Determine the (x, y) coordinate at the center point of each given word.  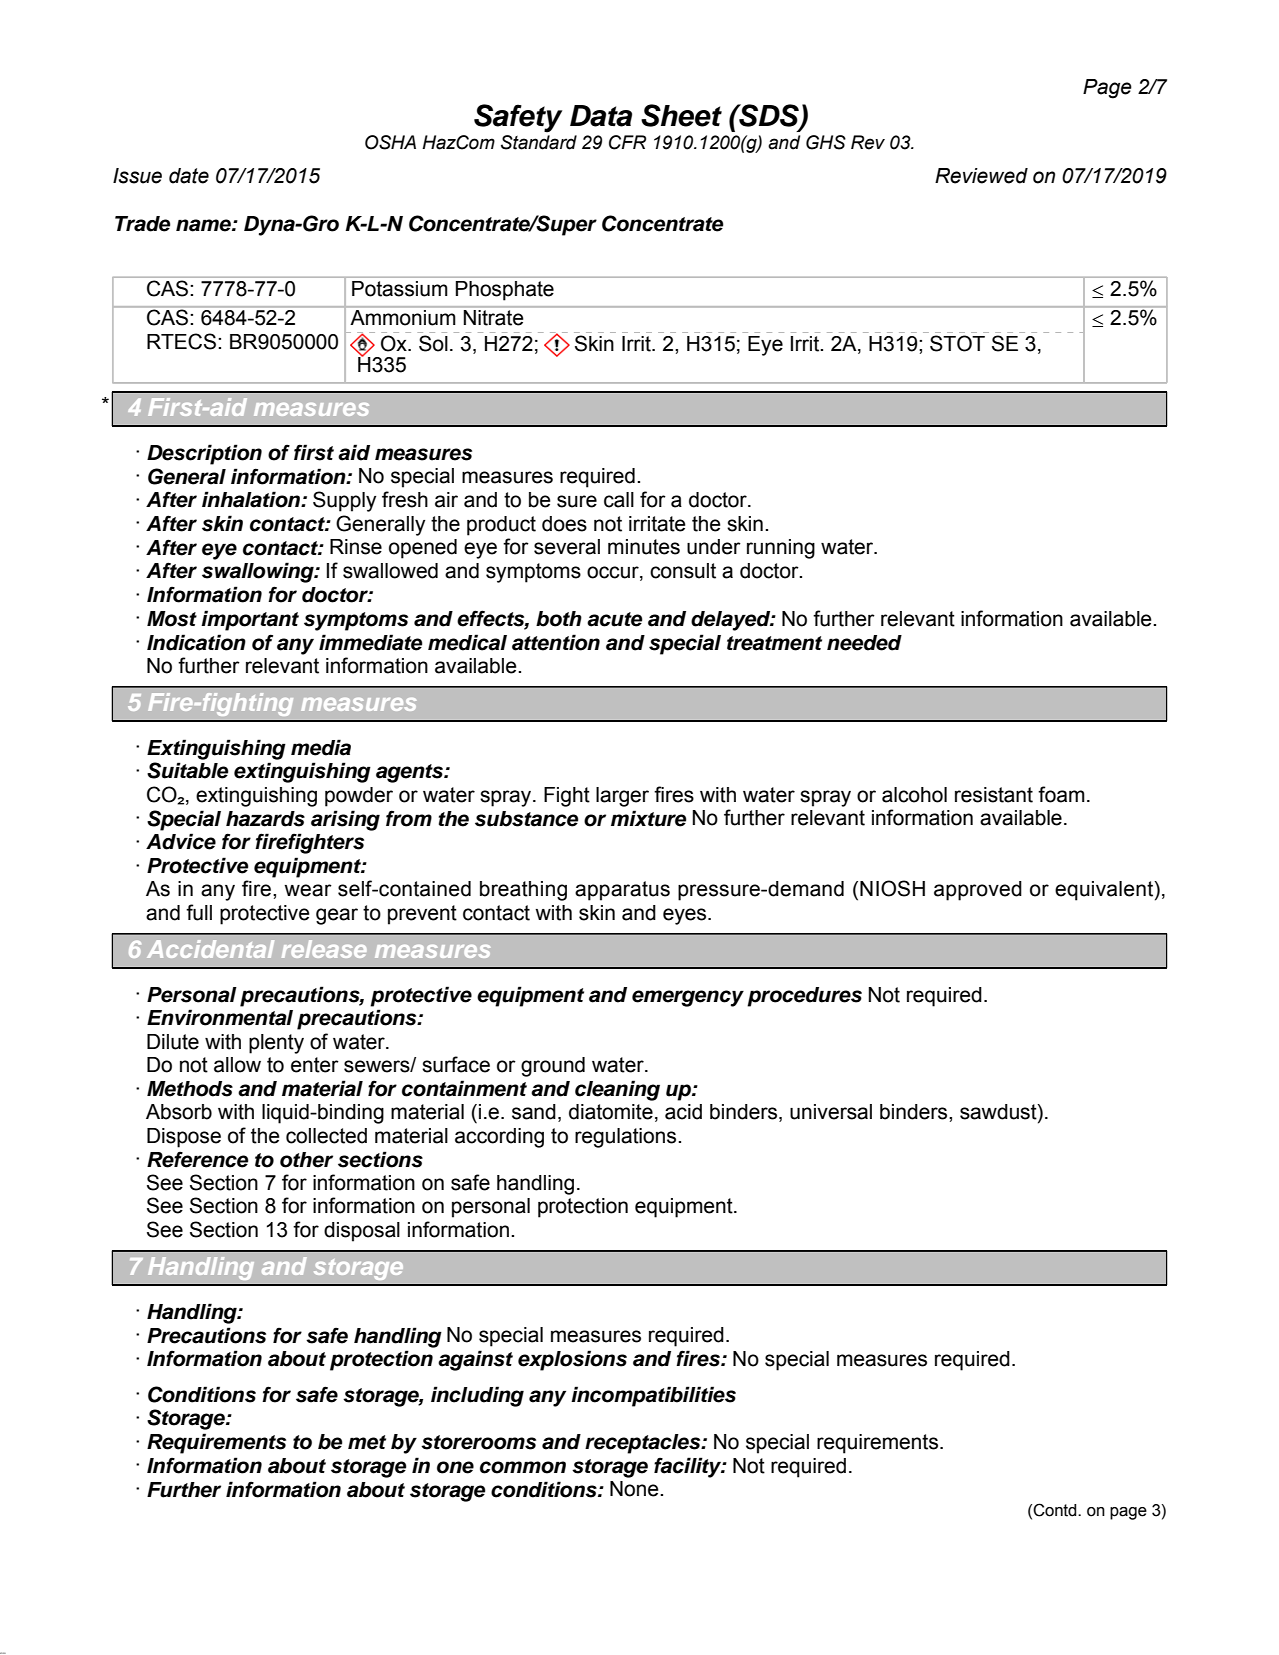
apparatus (622, 891)
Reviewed (981, 176)
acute (615, 619)
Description (204, 454)
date (189, 176)
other (306, 1160)
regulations (627, 1138)
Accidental (210, 949)
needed (864, 643)
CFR (627, 142)
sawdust (999, 1113)
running (781, 549)
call (619, 500)
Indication (196, 642)
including (477, 1396)
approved (978, 891)
